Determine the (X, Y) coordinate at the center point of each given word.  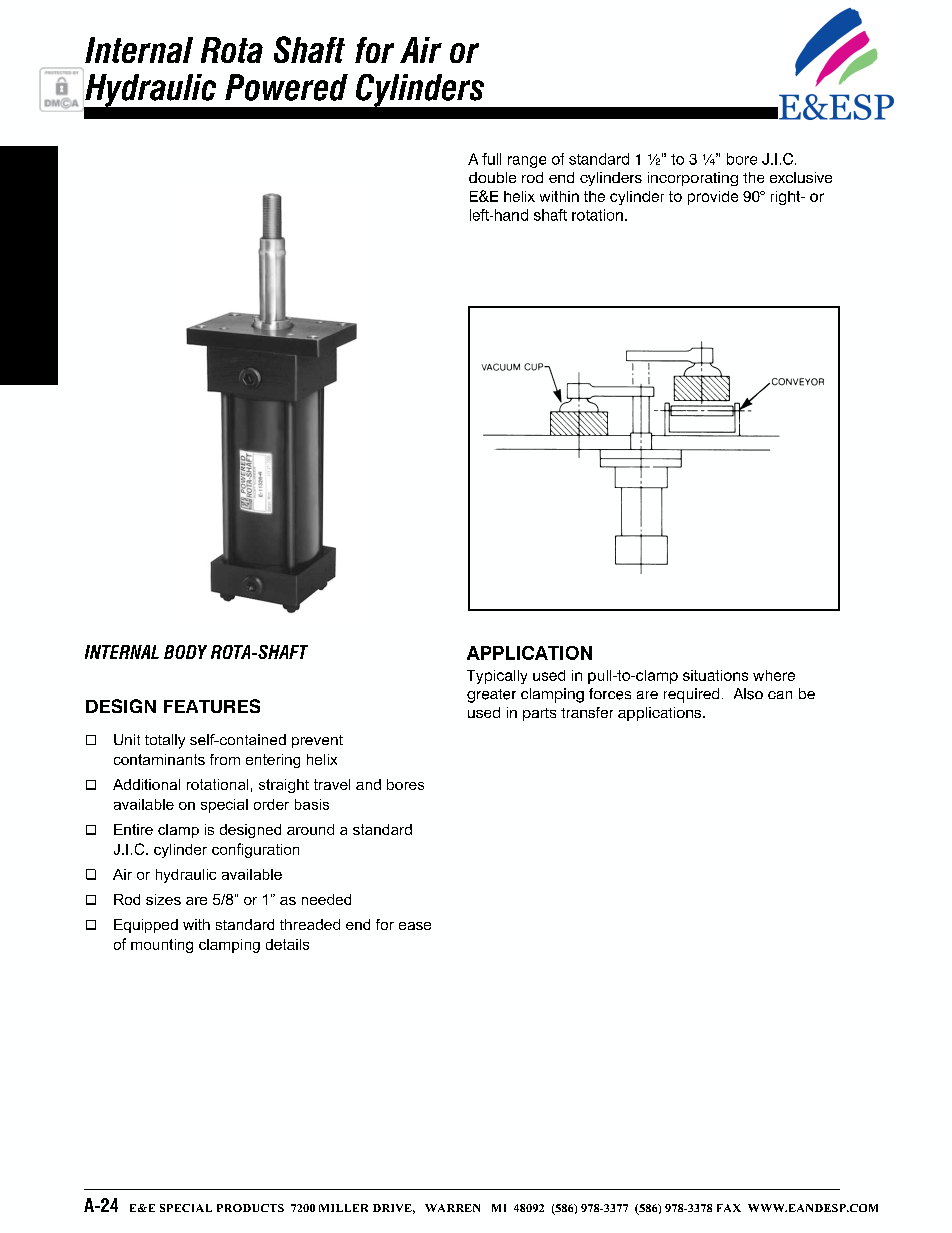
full (491, 159)
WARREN (452, 1208)
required (691, 695)
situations (715, 675)
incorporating (693, 179)
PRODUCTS (250, 1208)
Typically (497, 677)
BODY (185, 652)
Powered (286, 87)
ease (415, 926)
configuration (255, 850)
